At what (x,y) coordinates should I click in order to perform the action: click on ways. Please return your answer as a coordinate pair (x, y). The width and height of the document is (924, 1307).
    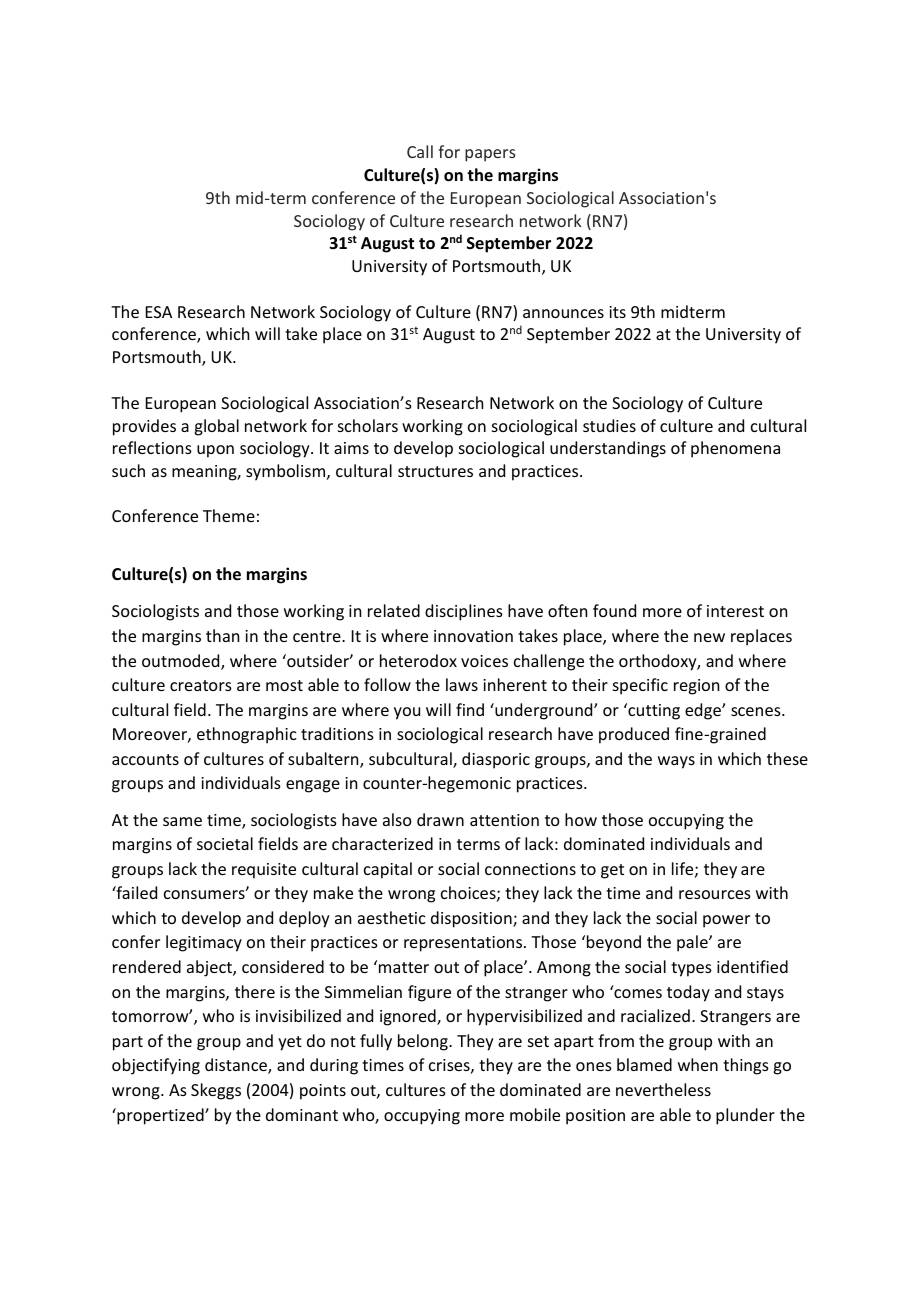
    Looking at the image, I should click on (676, 762).
